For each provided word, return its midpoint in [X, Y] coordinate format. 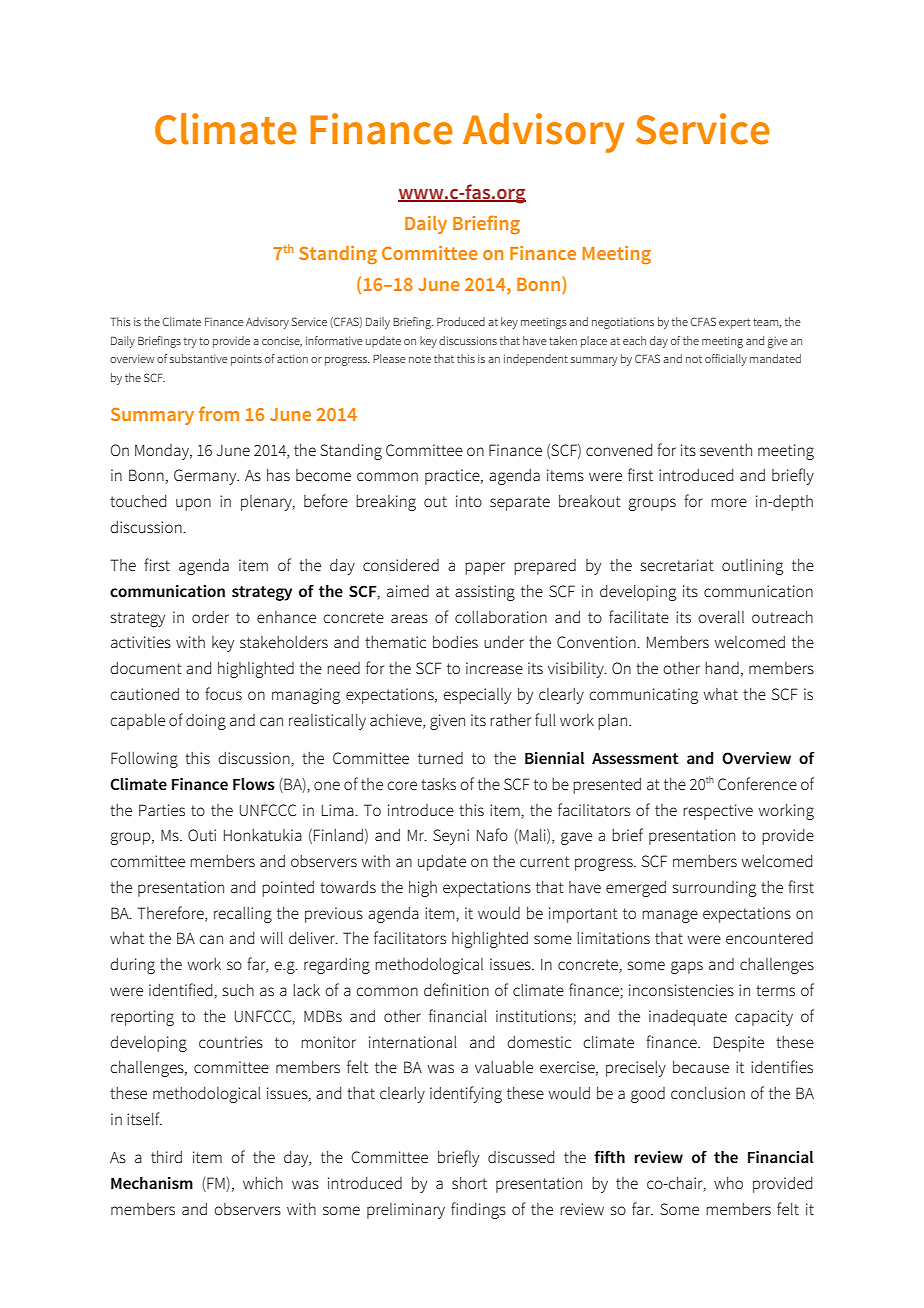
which [263, 1183]
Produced [461, 321]
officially [726, 360]
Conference [757, 783]
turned [440, 758]
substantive [199, 358]
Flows [254, 784]
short [469, 1183]
